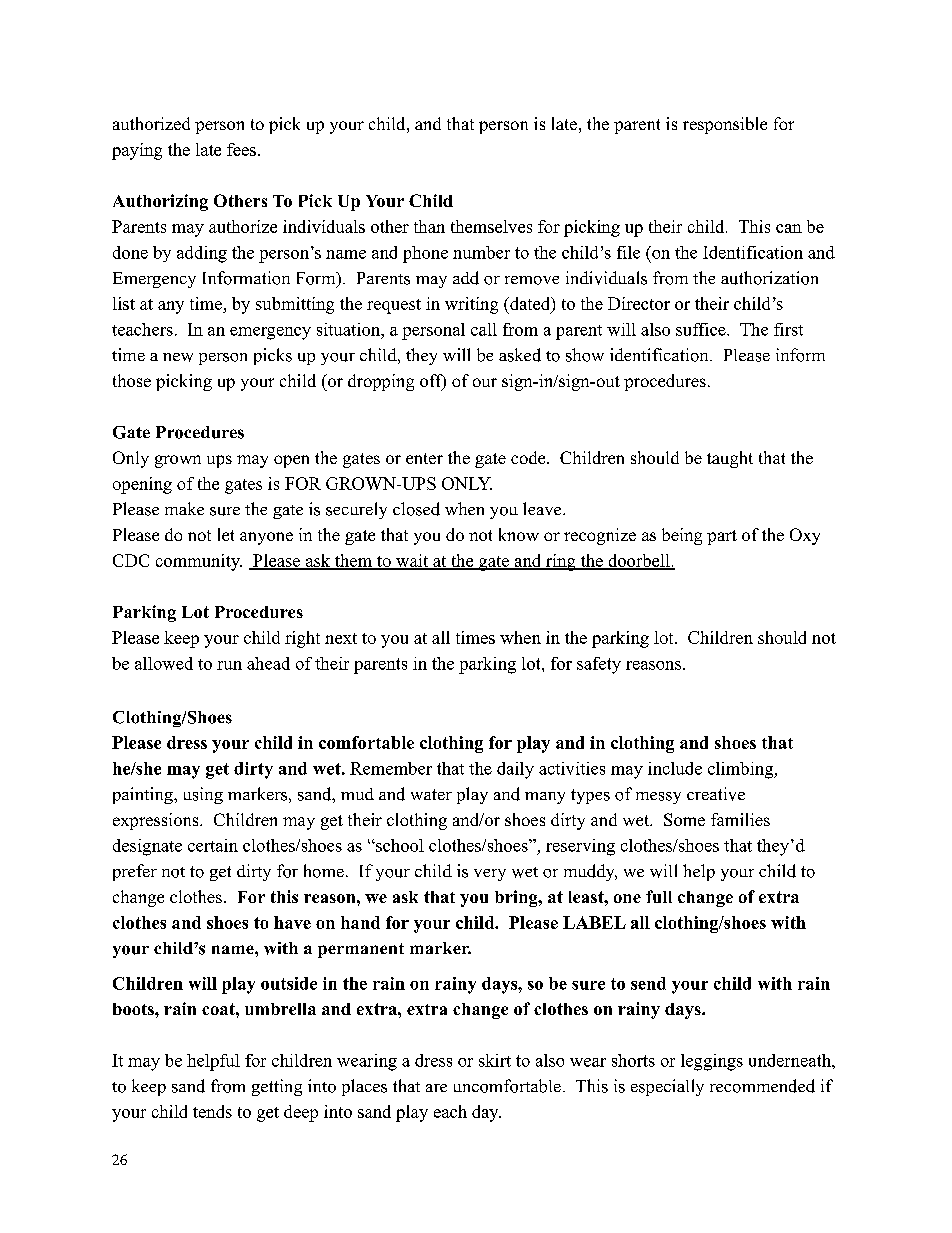 The height and width of the screenshot is (1233, 952). I want to click on than, so click(429, 226).
